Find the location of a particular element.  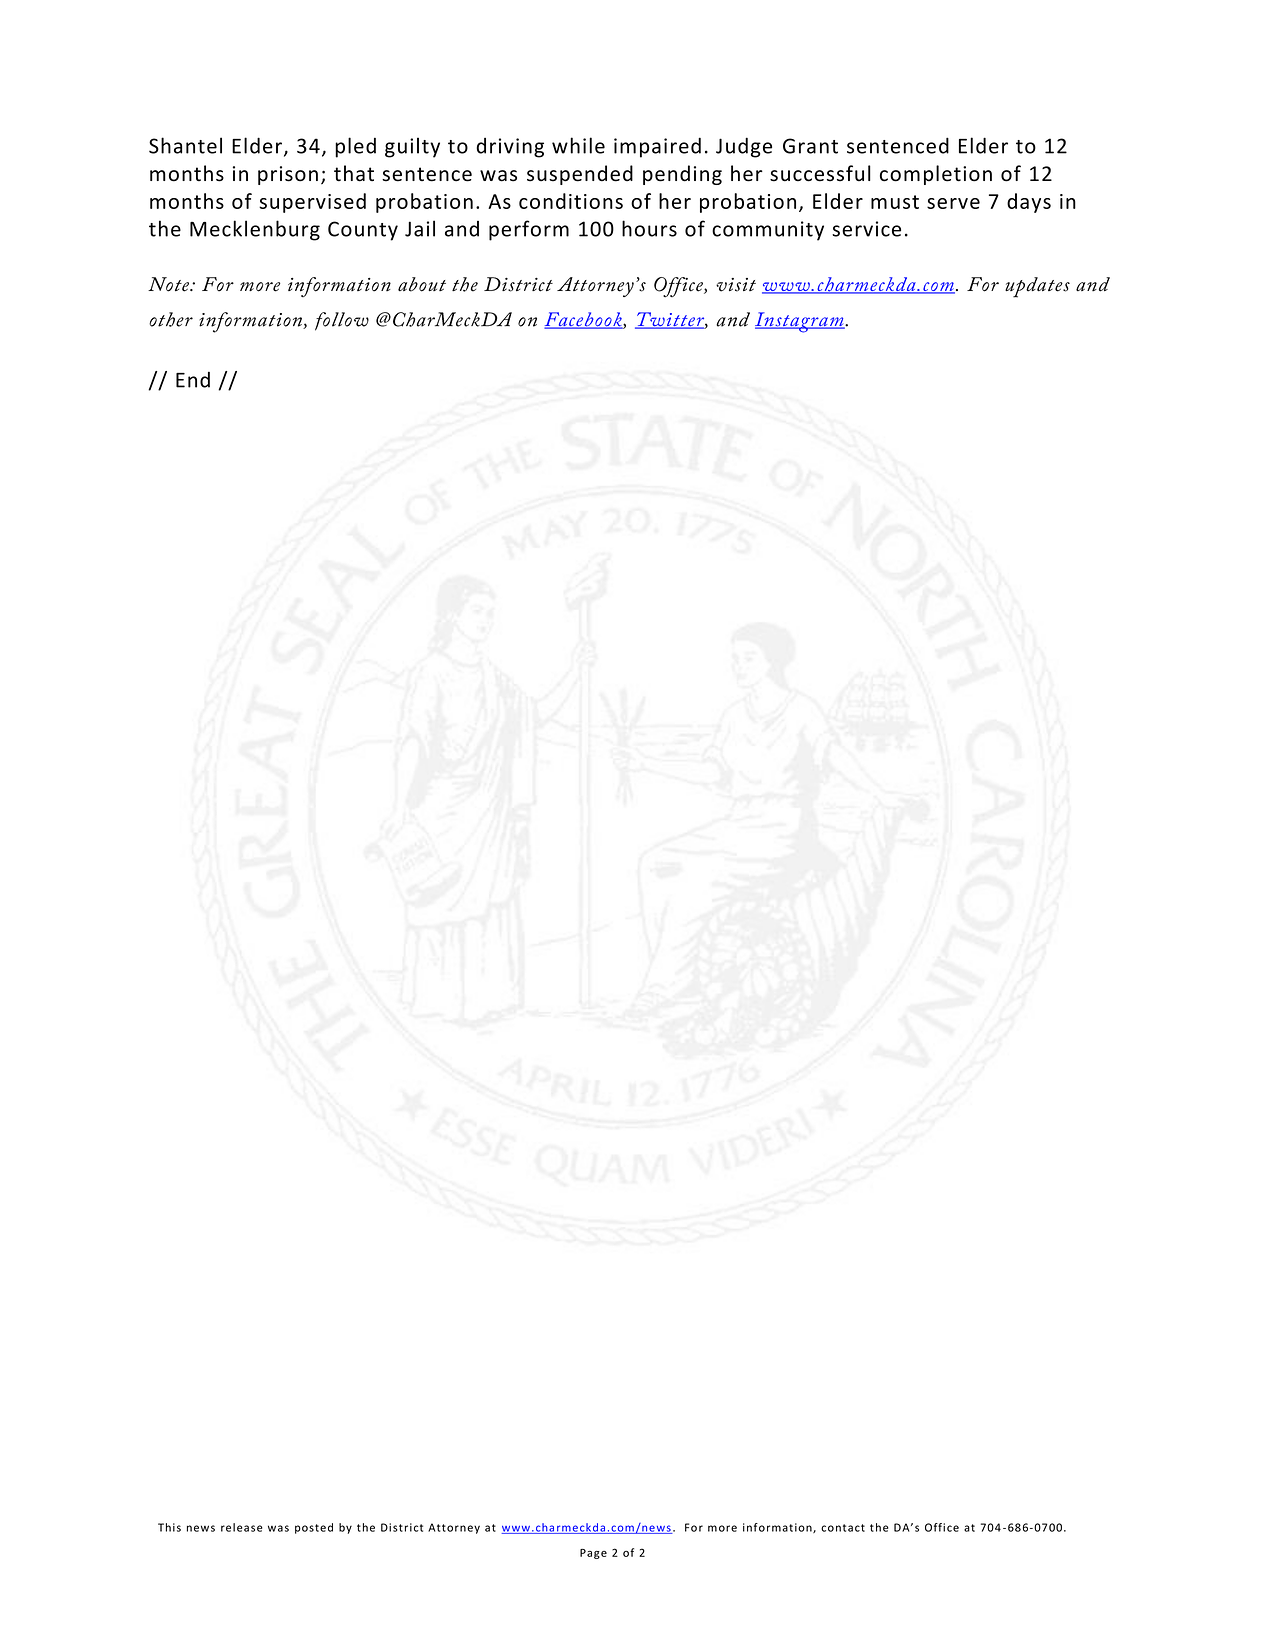

prison is located at coordinates (288, 175).
